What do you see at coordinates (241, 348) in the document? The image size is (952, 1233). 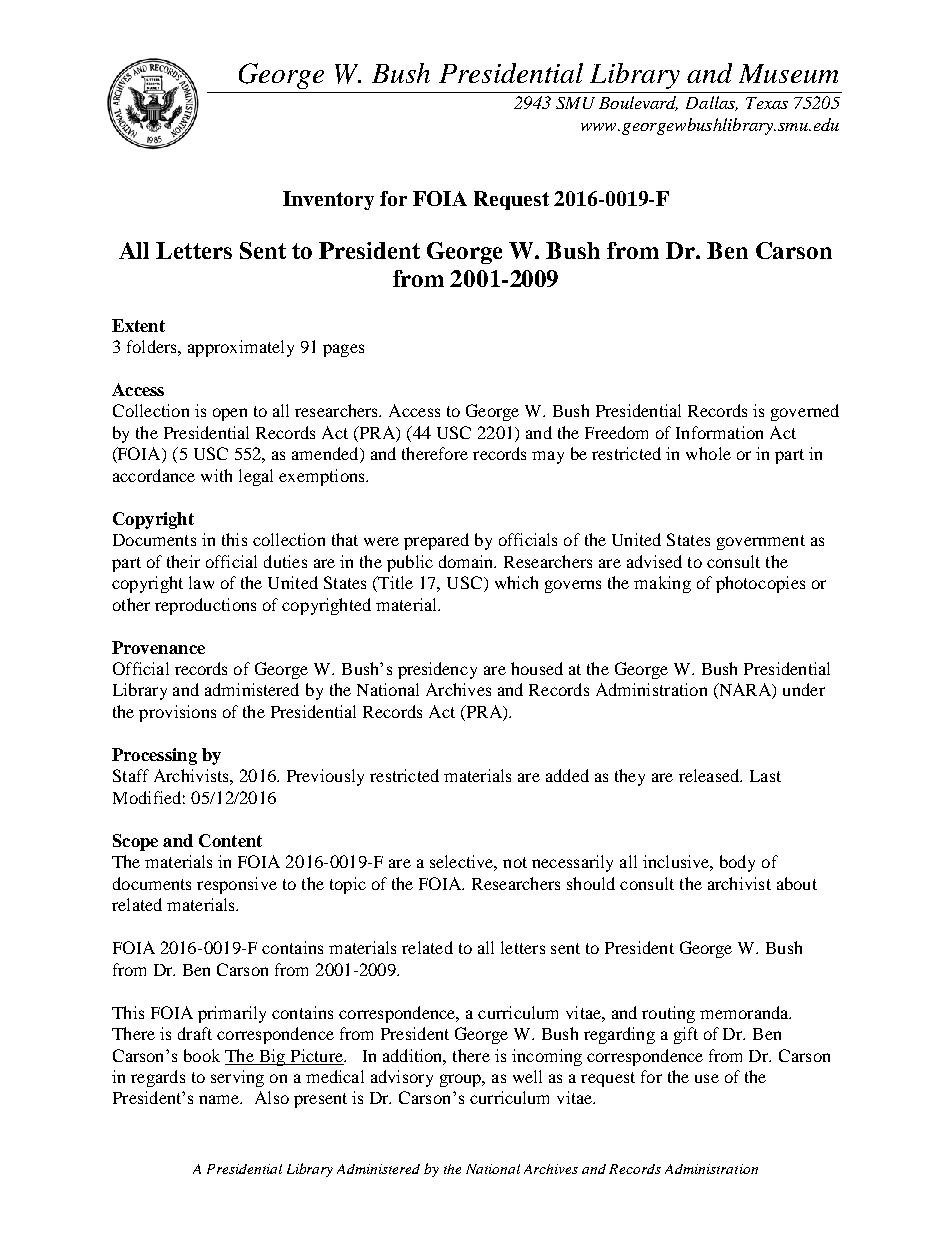 I see `approximately` at bounding box center [241, 348].
